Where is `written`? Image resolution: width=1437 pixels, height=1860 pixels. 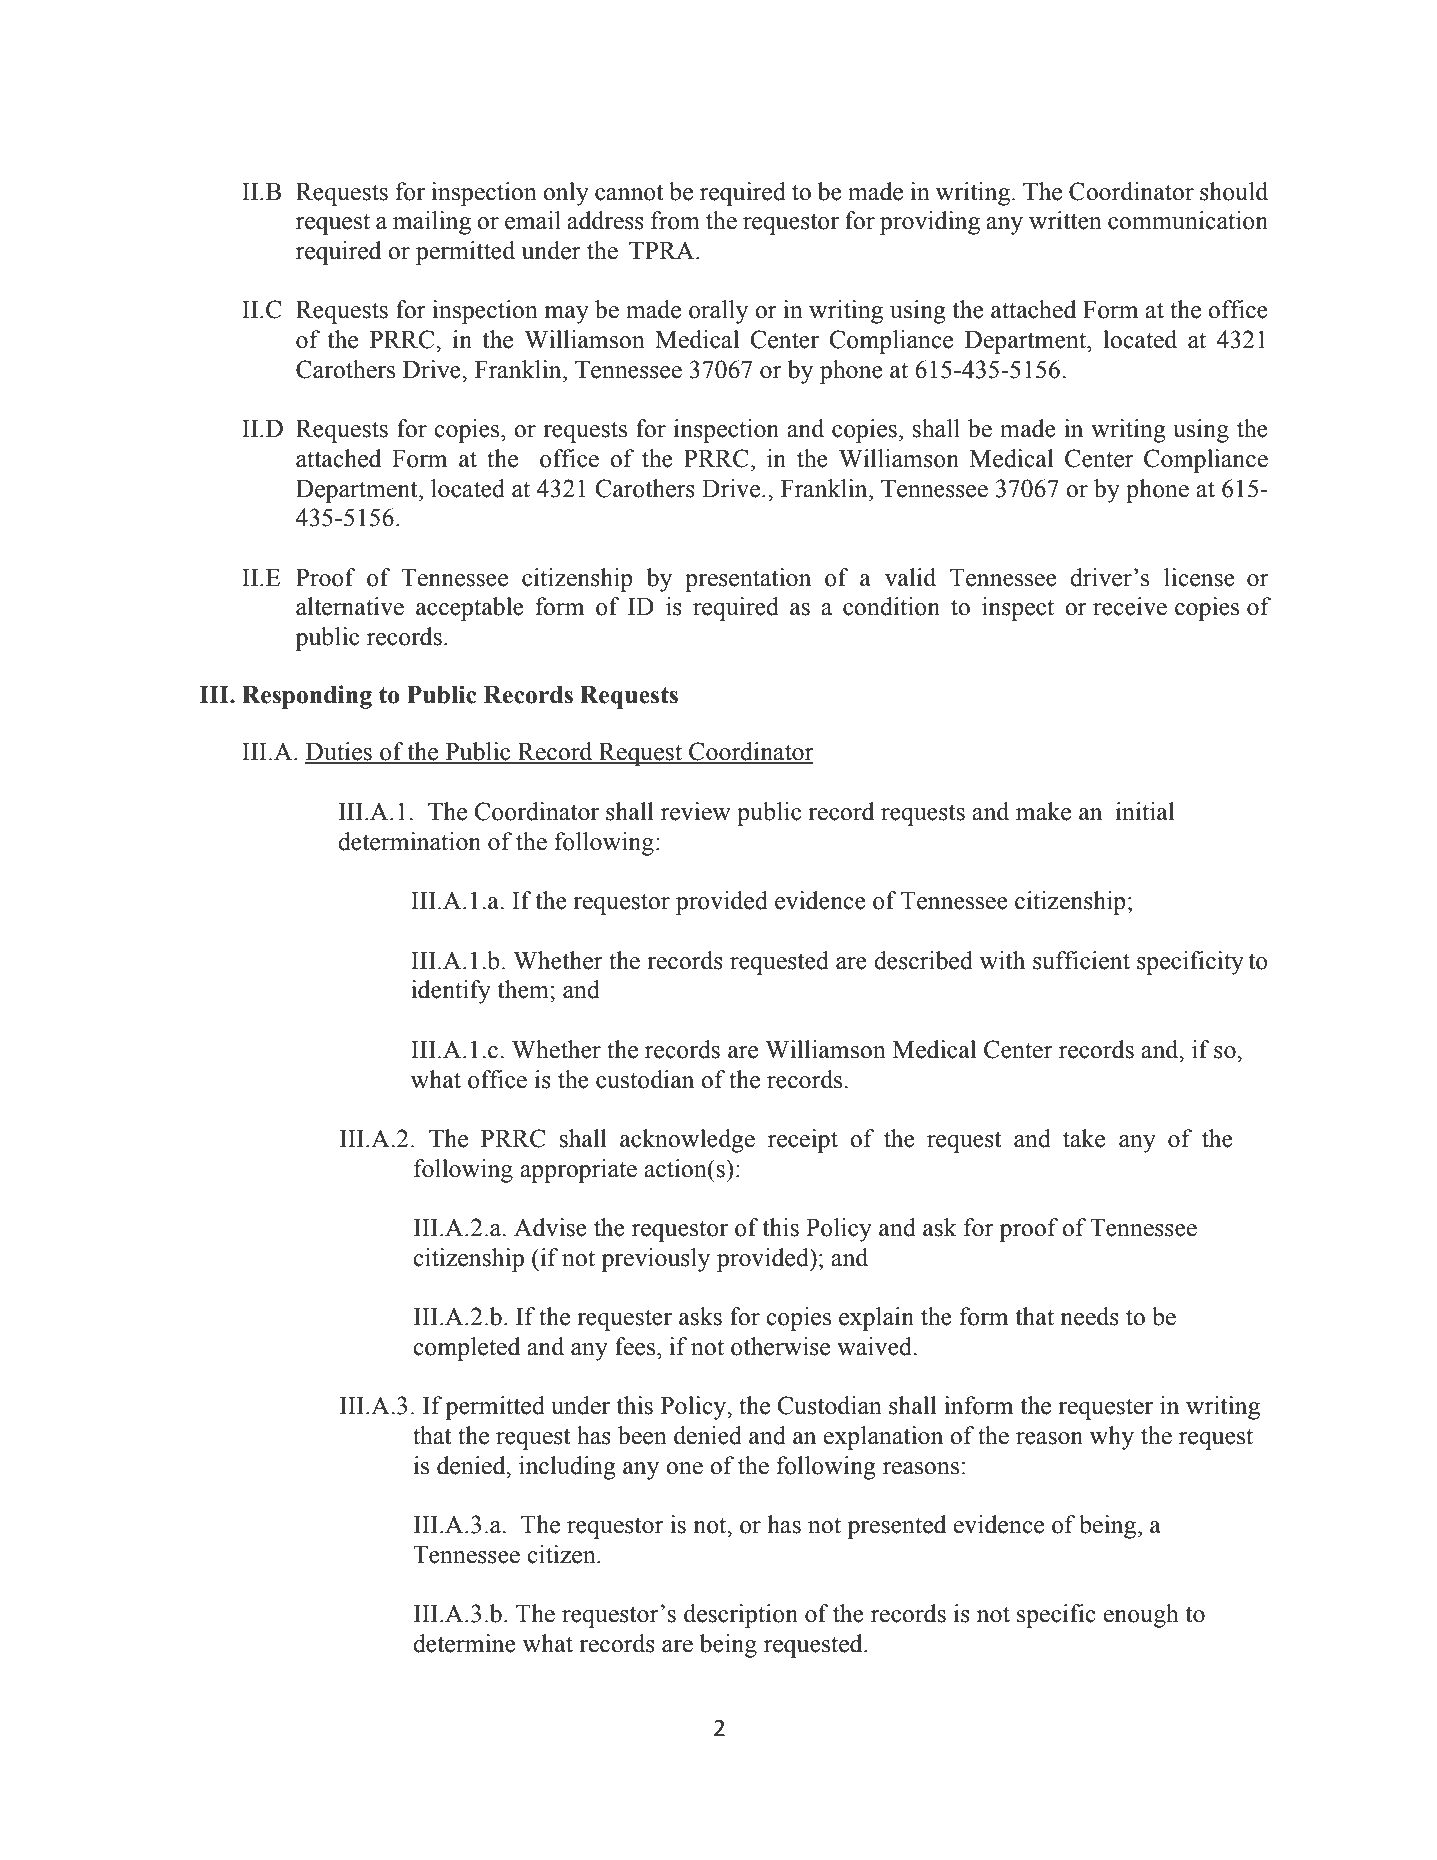 written is located at coordinates (1065, 220).
